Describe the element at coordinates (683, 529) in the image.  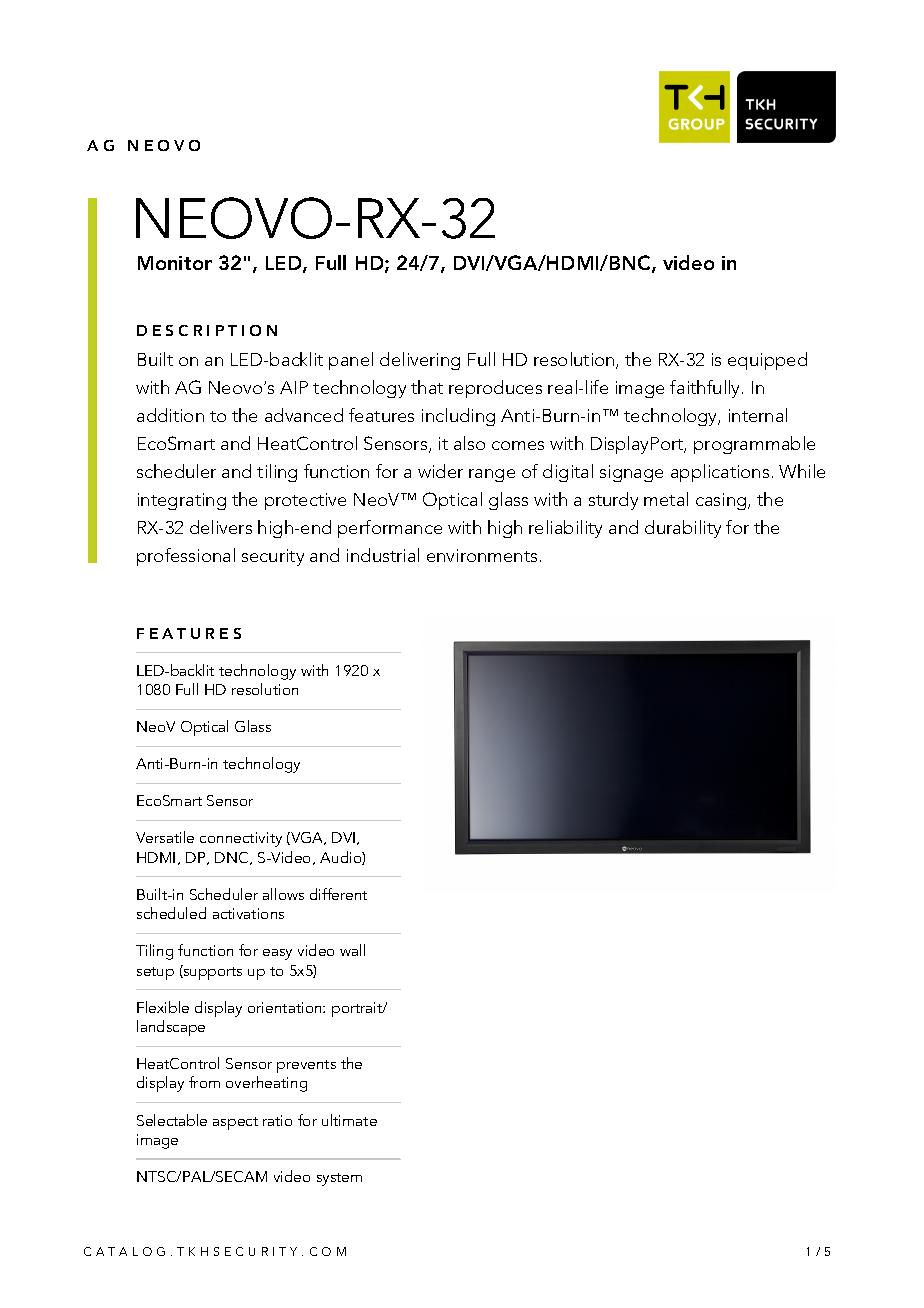
I see `durability` at that location.
